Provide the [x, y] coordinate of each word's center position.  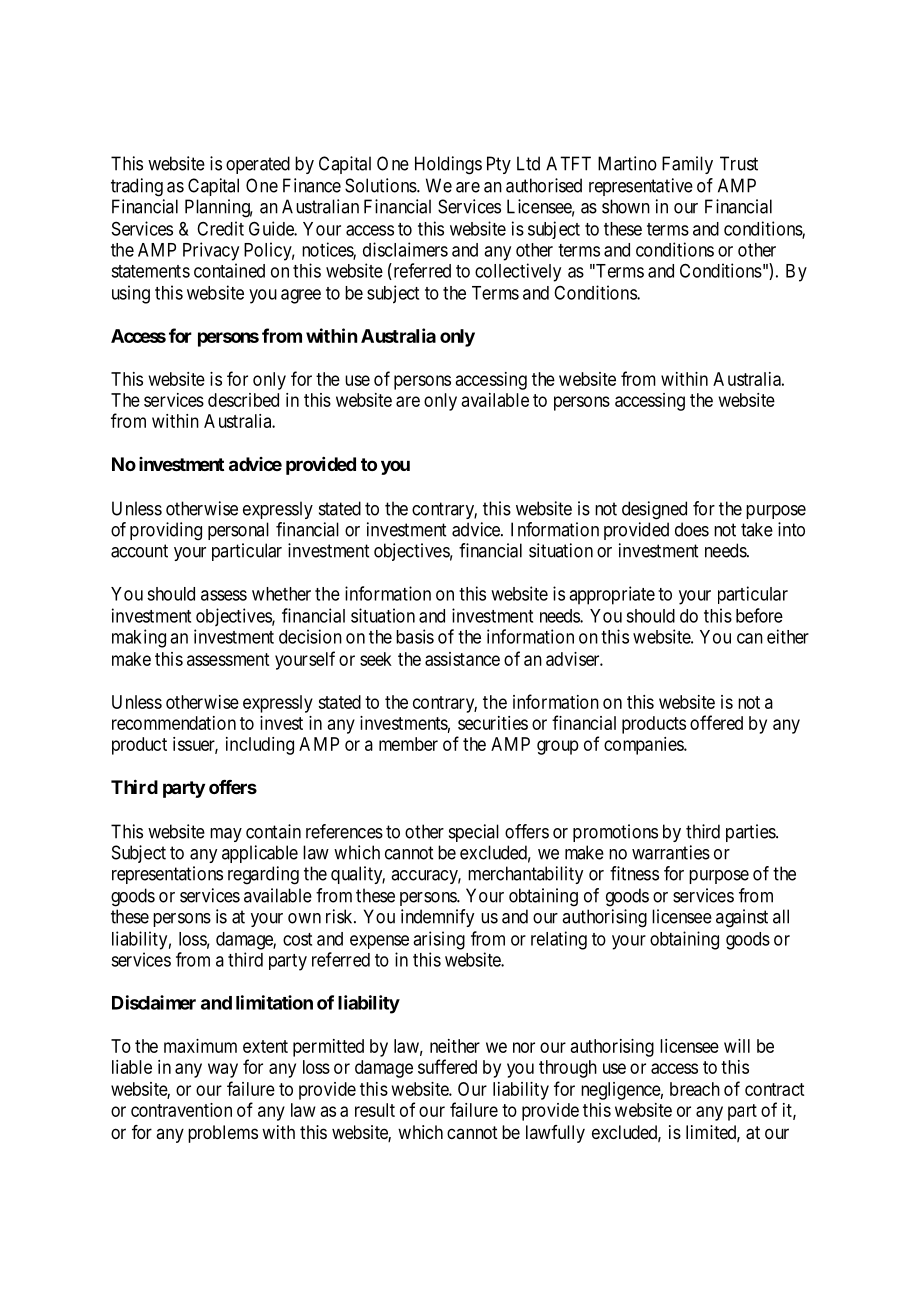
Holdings [448, 165]
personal [238, 531]
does [692, 529]
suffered [447, 1066]
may [226, 835]
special [474, 833]
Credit [220, 228]
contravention [181, 1110]
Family [687, 165]
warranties [671, 852]
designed [654, 510]
